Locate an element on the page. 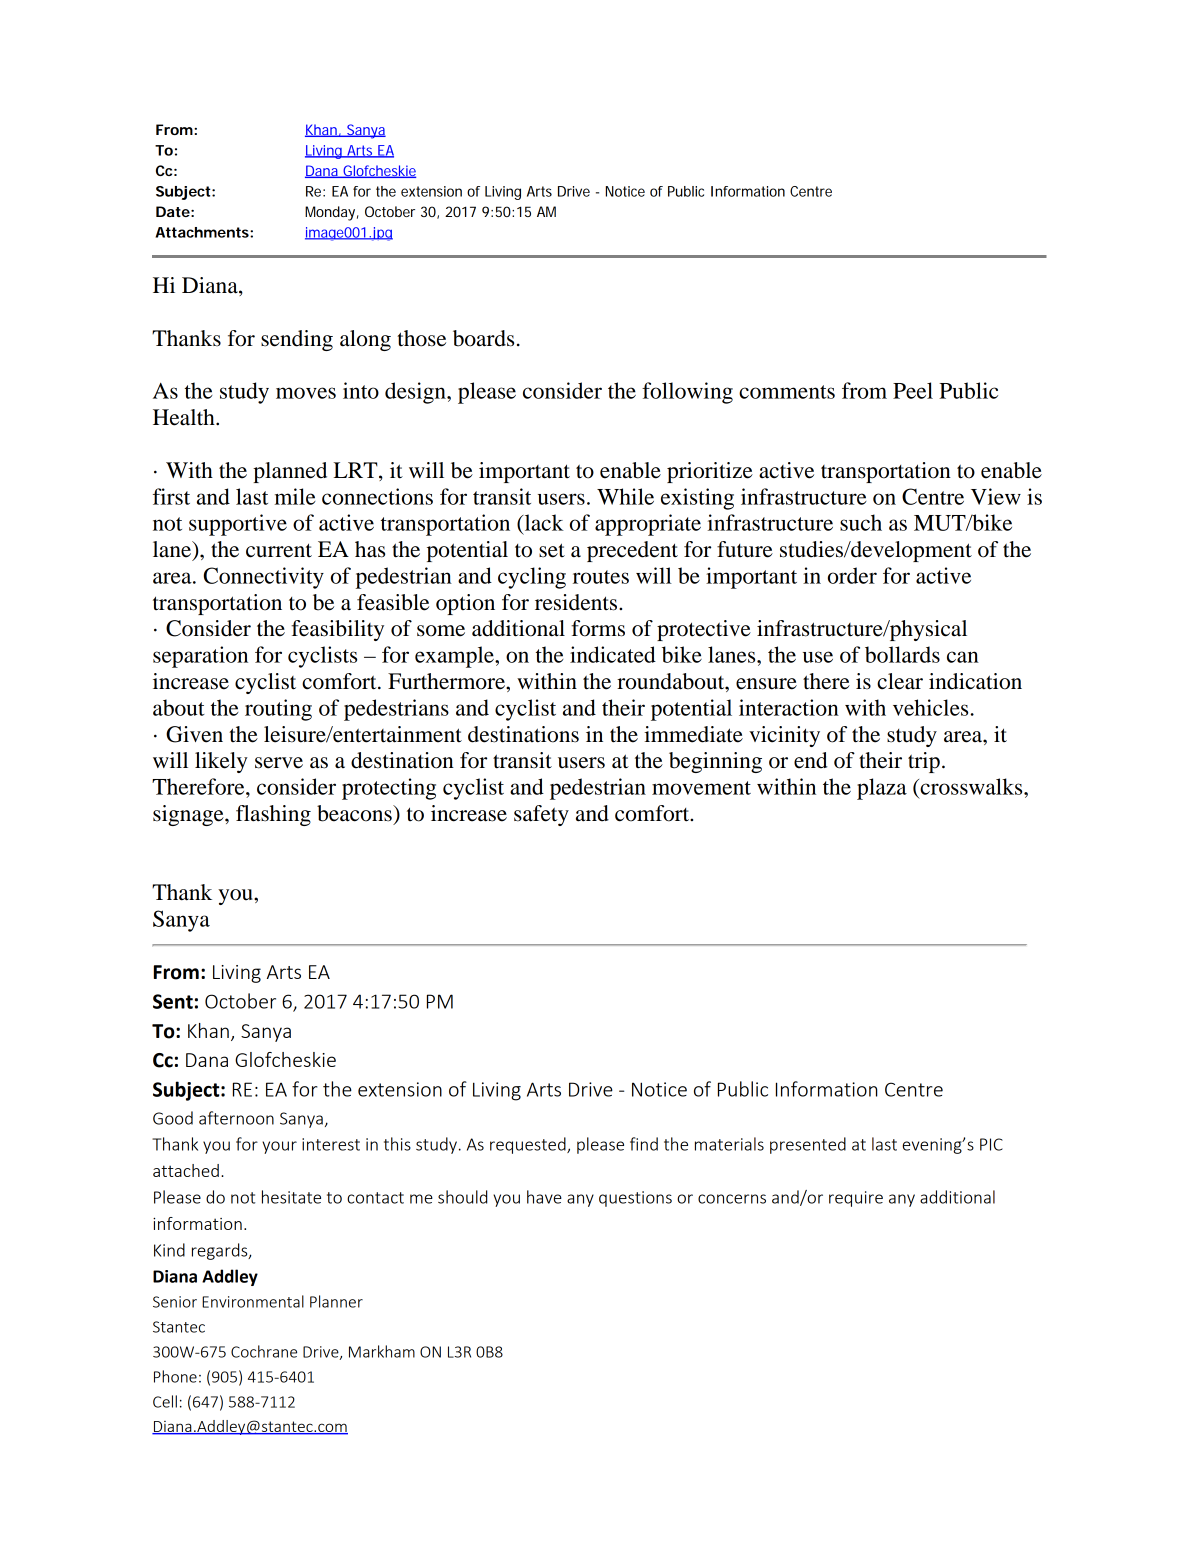 Image resolution: width=1196 pixels, height=1548 pixels. Cochrane is located at coordinates (264, 1351).
